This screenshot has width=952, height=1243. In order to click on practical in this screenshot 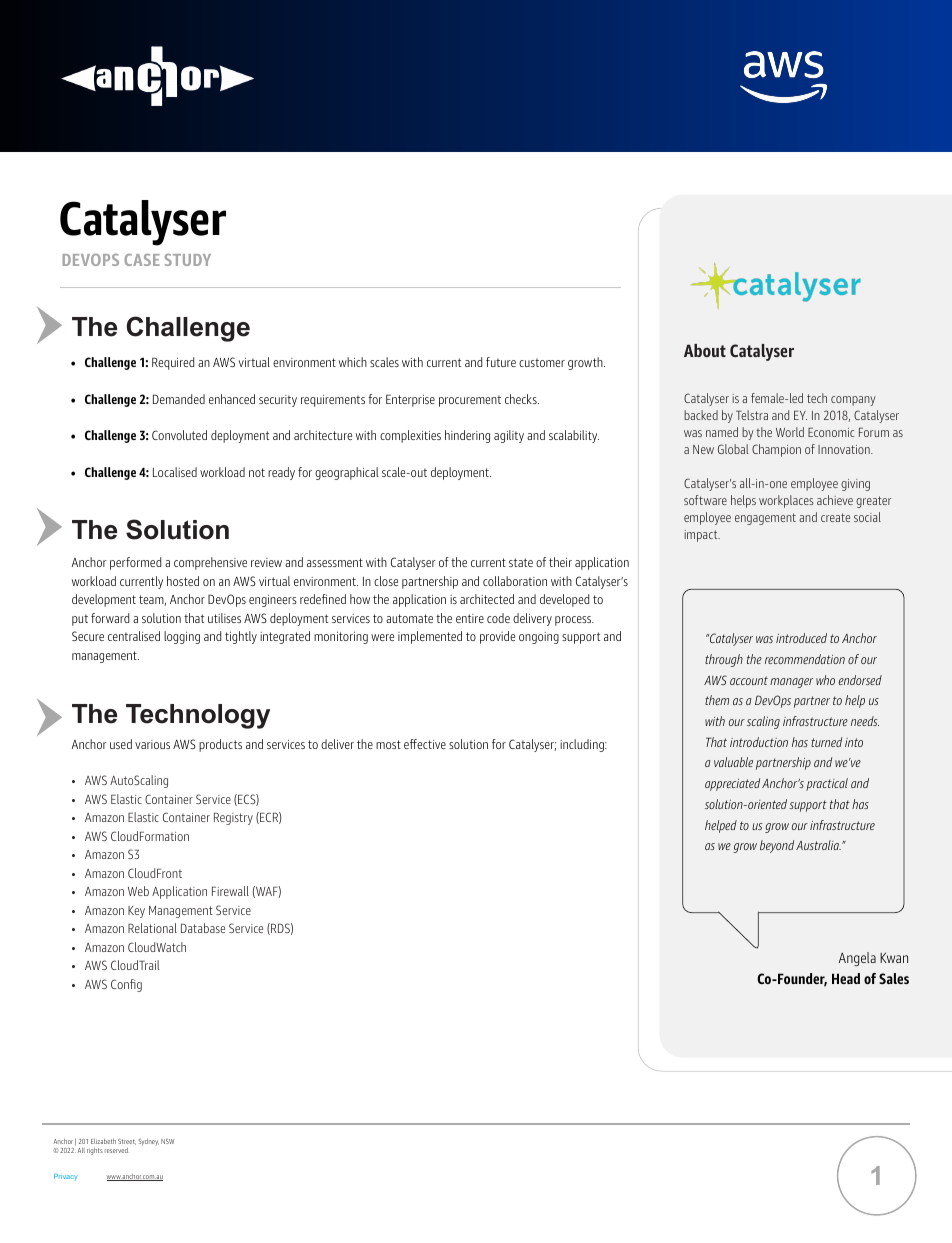, I will do `click(827, 784)`.
